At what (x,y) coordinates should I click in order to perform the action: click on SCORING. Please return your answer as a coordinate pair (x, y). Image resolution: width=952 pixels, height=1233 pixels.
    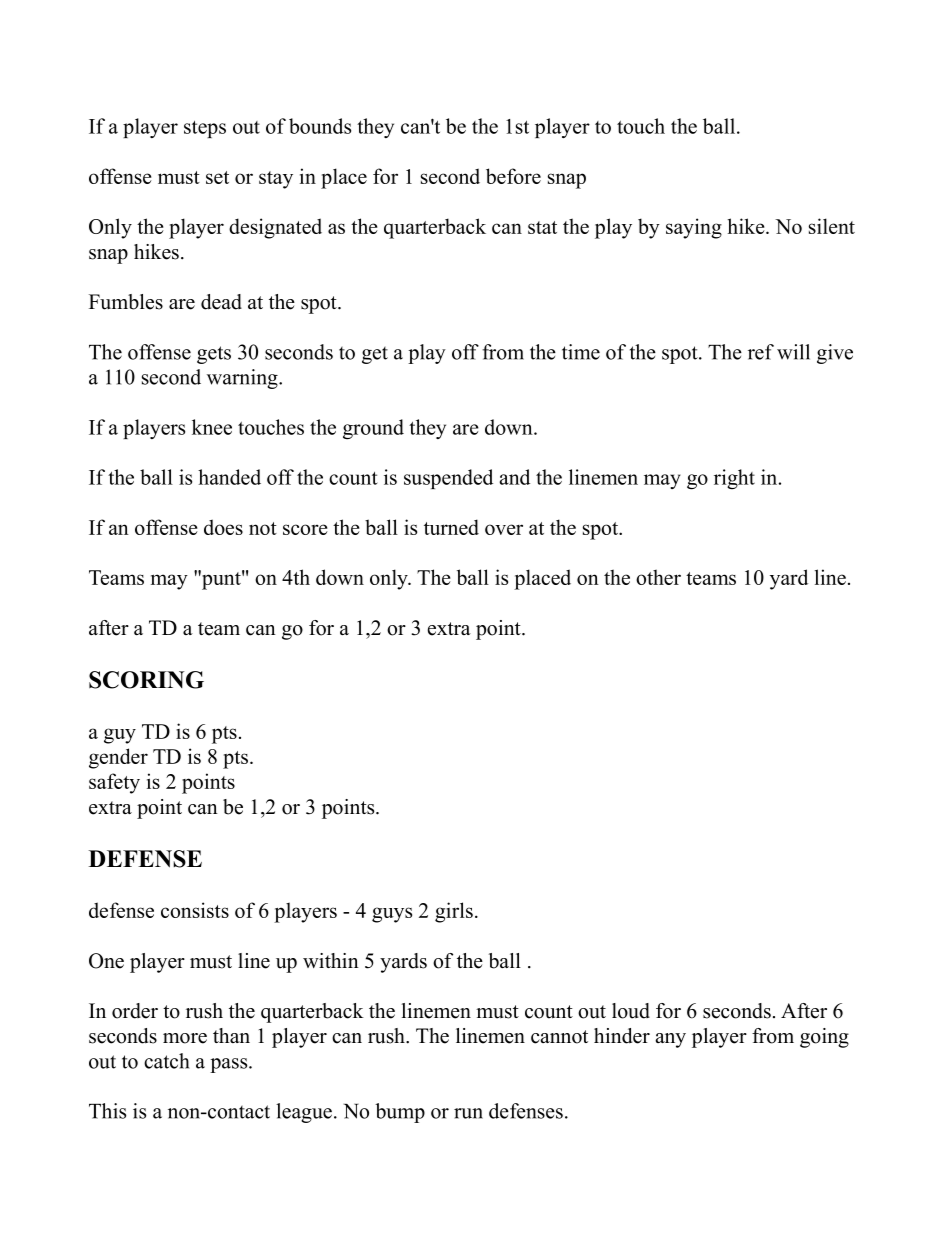
    Looking at the image, I should click on (146, 680).
